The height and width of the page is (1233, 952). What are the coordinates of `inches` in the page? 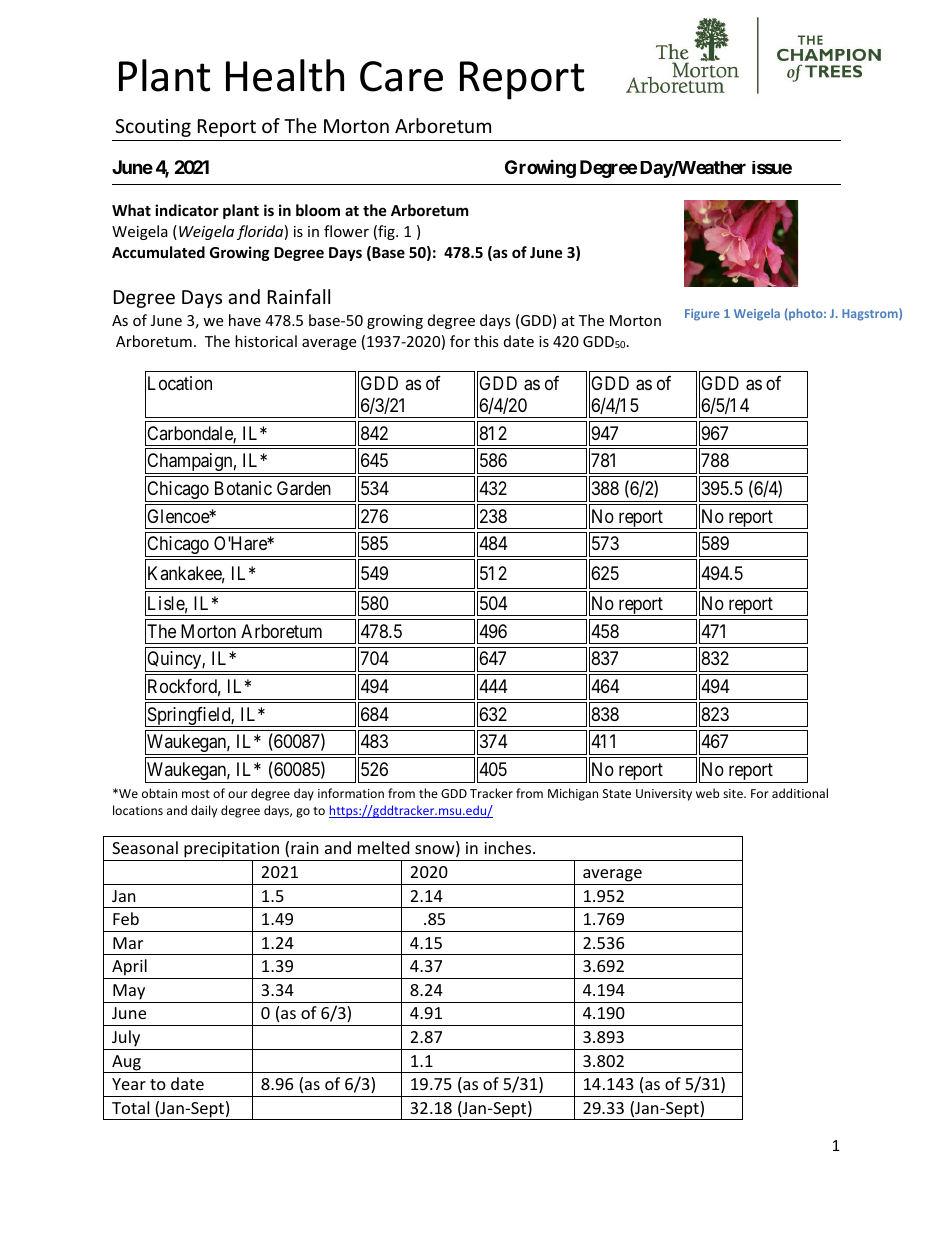 It's located at (509, 847).
